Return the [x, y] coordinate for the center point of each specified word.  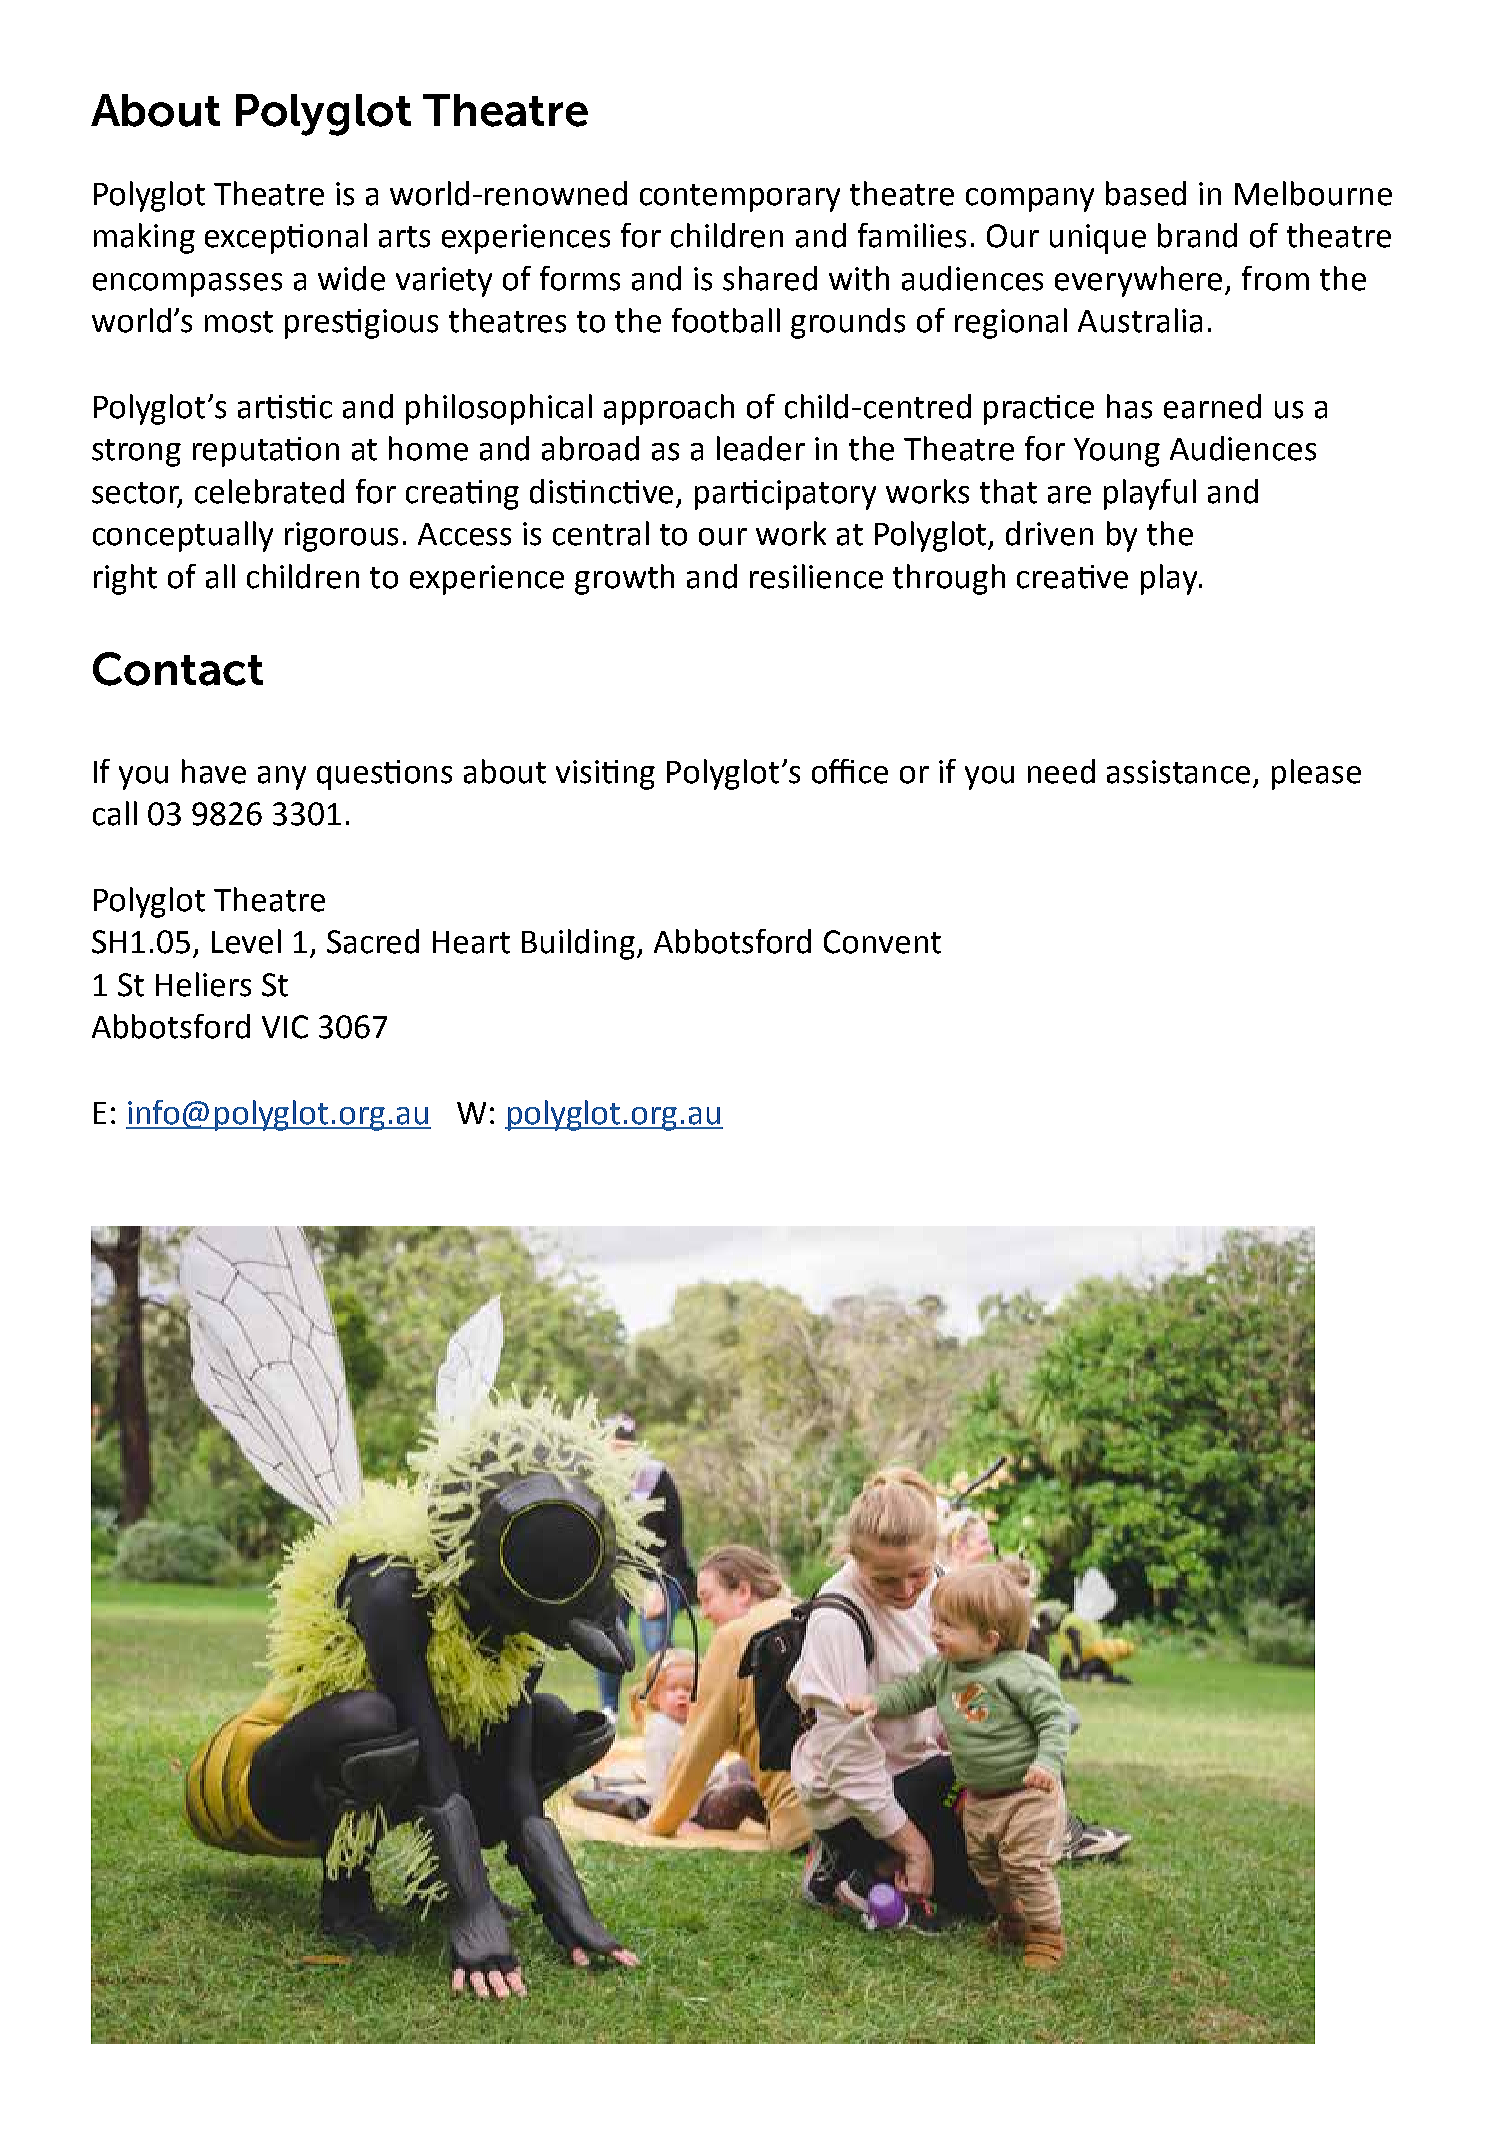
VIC [285, 1027]
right [125, 579]
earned [1212, 406]
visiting [605, 775]
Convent [882, 942]
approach [669, 409]
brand [1197, 235]
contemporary [740, 198]
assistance [1178, 772]
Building [580, 944]
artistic [285, 407]
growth [624, 579]
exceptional [286, 238]
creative [1072, 577]
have [214, 771]
